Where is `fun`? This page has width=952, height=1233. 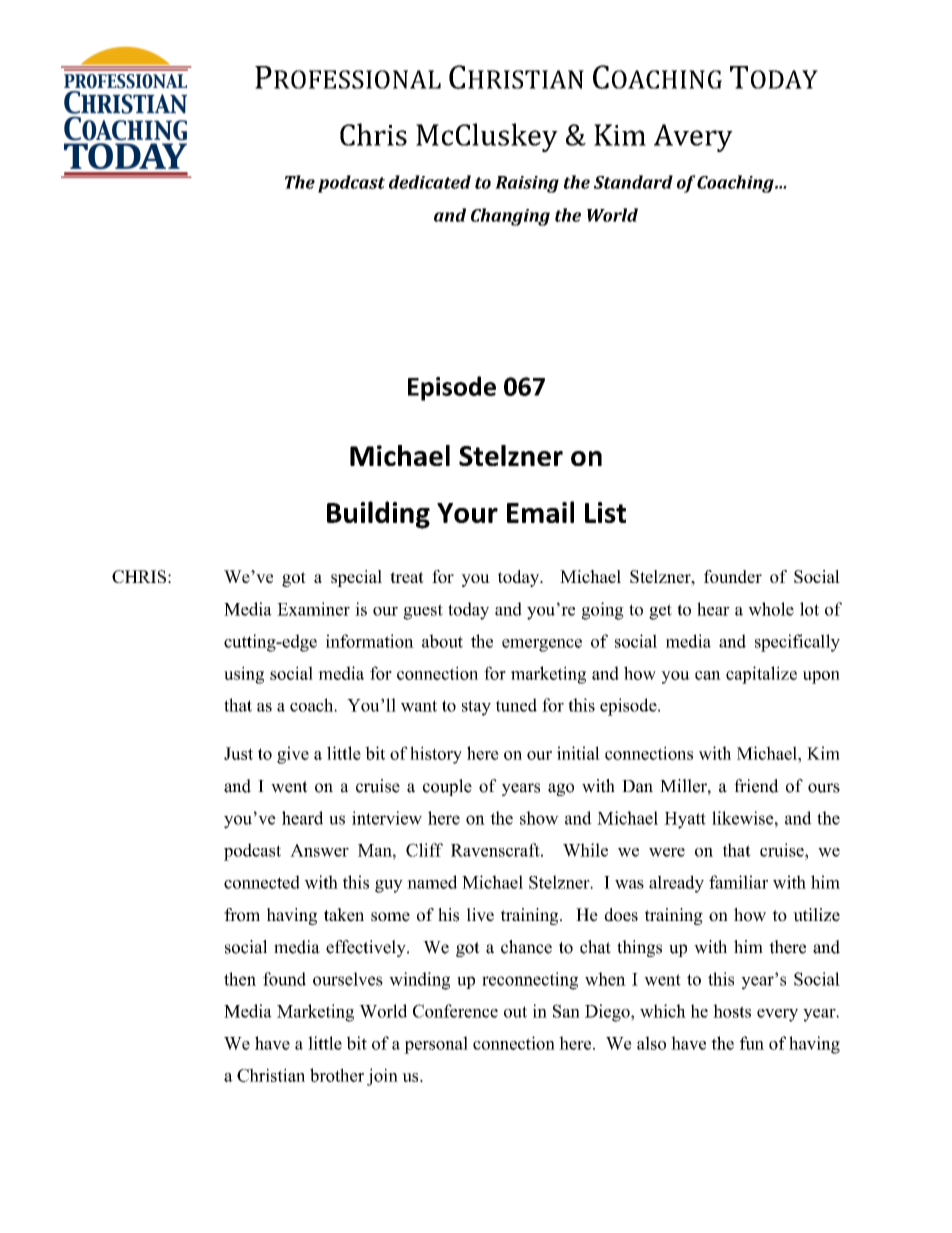 fun is located at coordinates (752, 1043).
